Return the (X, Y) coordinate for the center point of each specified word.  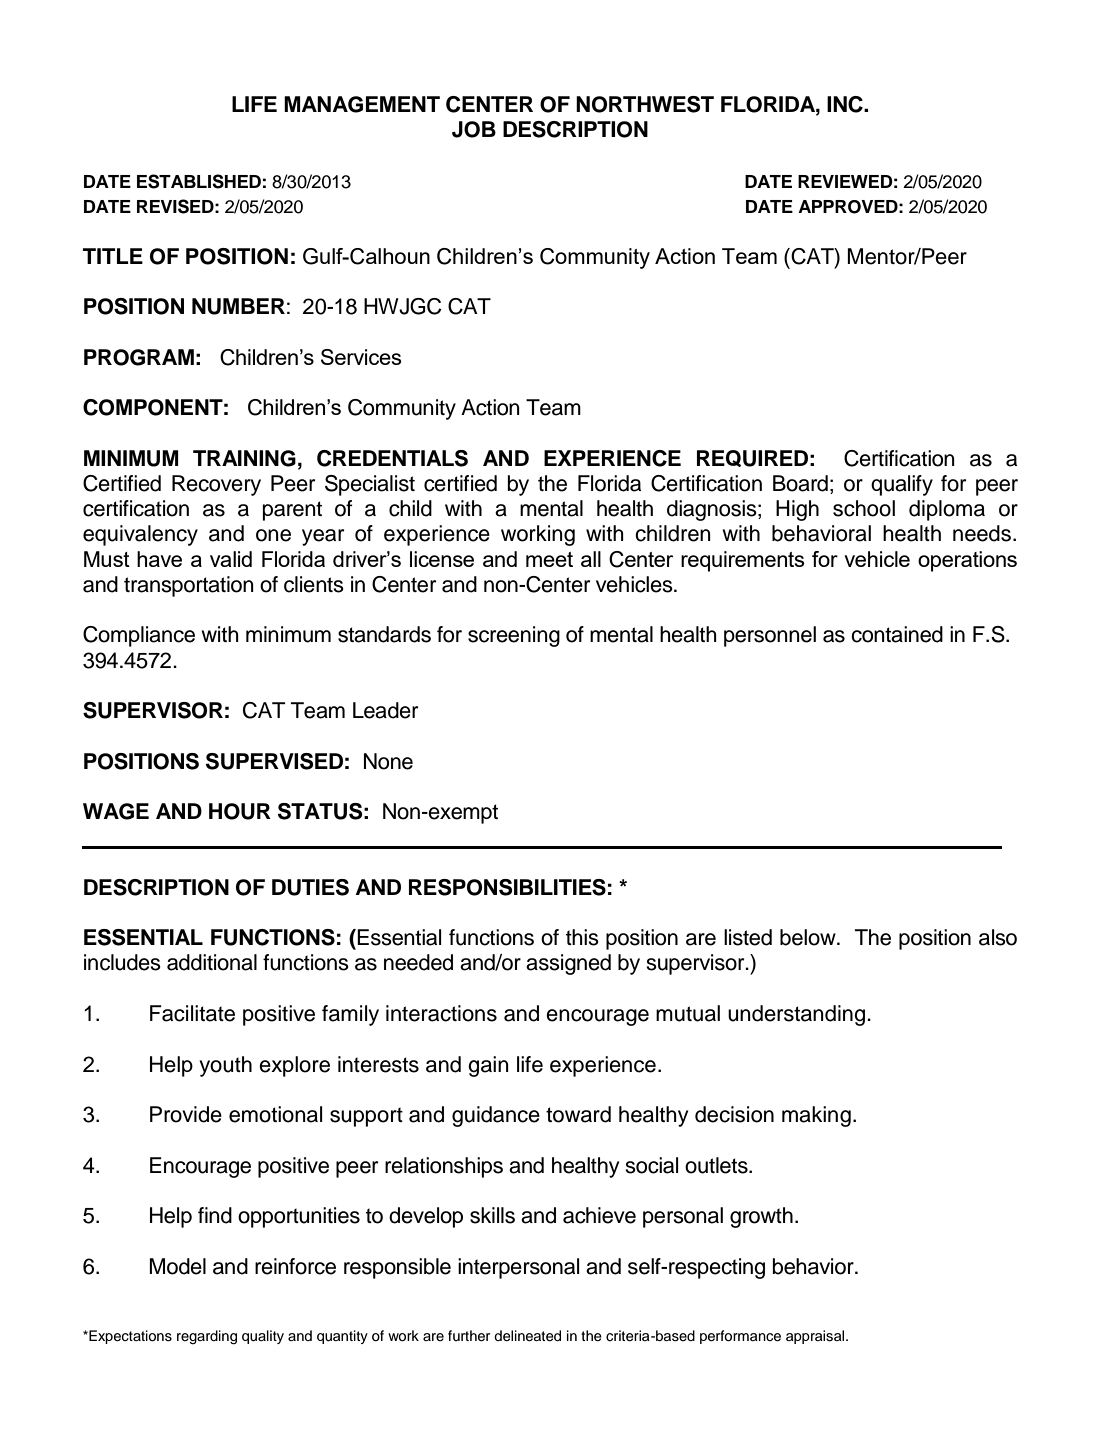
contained (897, 634)
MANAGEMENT (362, 104)
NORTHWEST (645, 104)
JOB (474, 129)
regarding (207, 1337)
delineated (527, 1336)
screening (514, 636)
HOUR (240, 811)
